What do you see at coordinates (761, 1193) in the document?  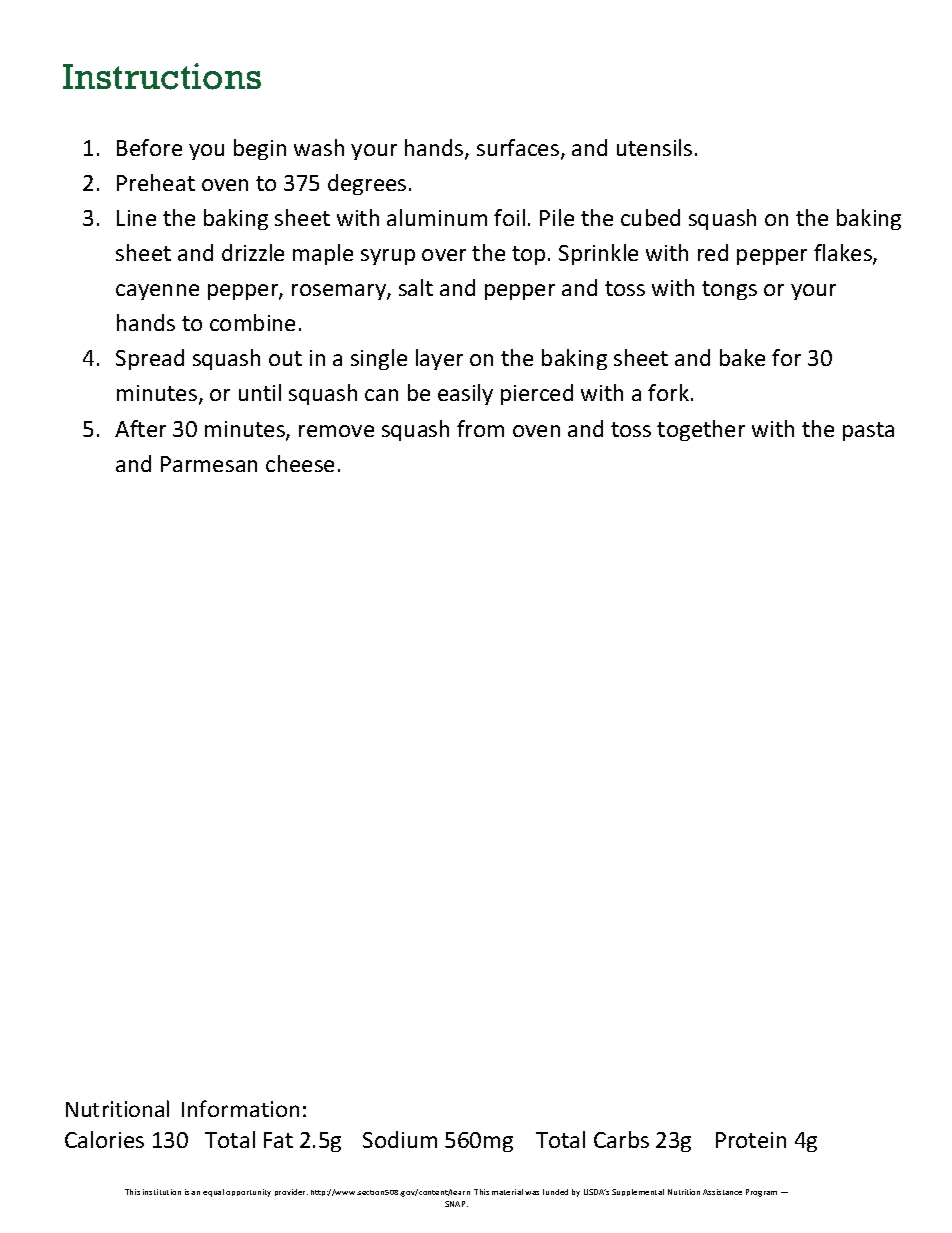 I see `Program` at bounding box center [761, 1193].
